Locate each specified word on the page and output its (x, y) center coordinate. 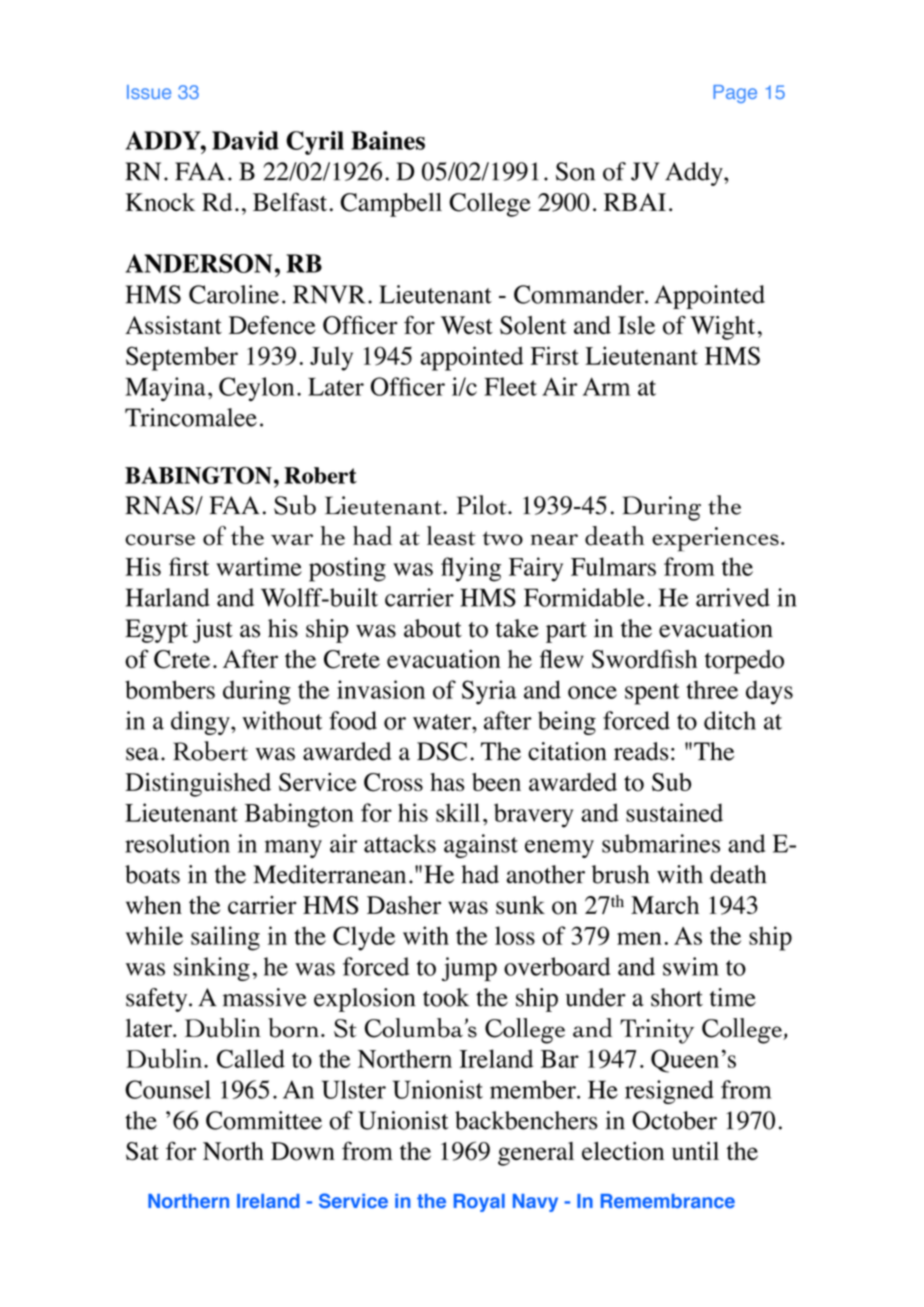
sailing (225, 938)
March (665, 905)
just (213, 631)
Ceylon (256, 389)
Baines (388, 140)
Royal (479, 1203)
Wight (722, 328)
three (712, 689)
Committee (264, 1120)
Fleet (510, 386)
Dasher (404, 905)
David (245, 140)
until (695, 1151)
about (433, 628)
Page (735, 94)
